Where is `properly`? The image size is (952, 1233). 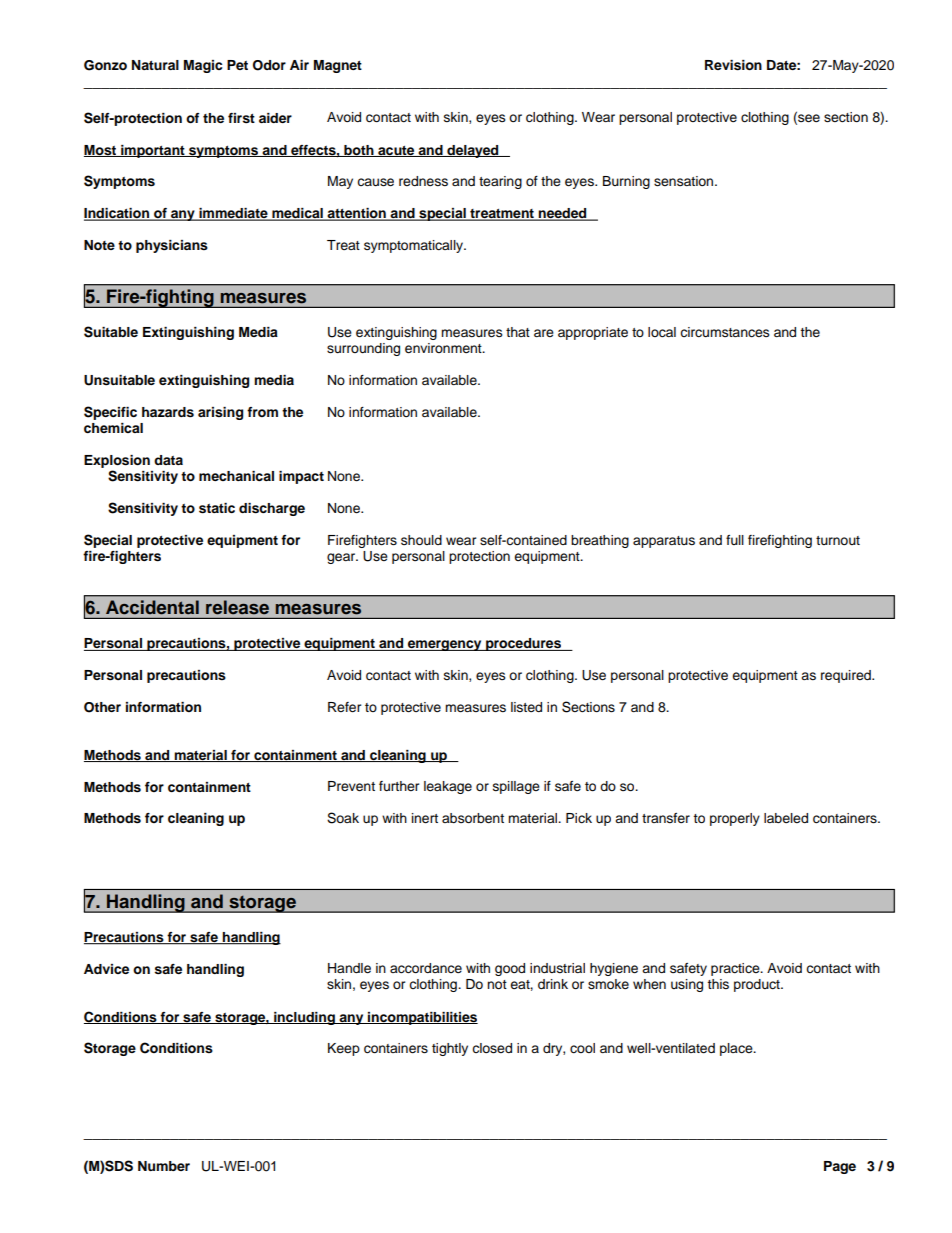
properly is located at coordinates (735, 819).
